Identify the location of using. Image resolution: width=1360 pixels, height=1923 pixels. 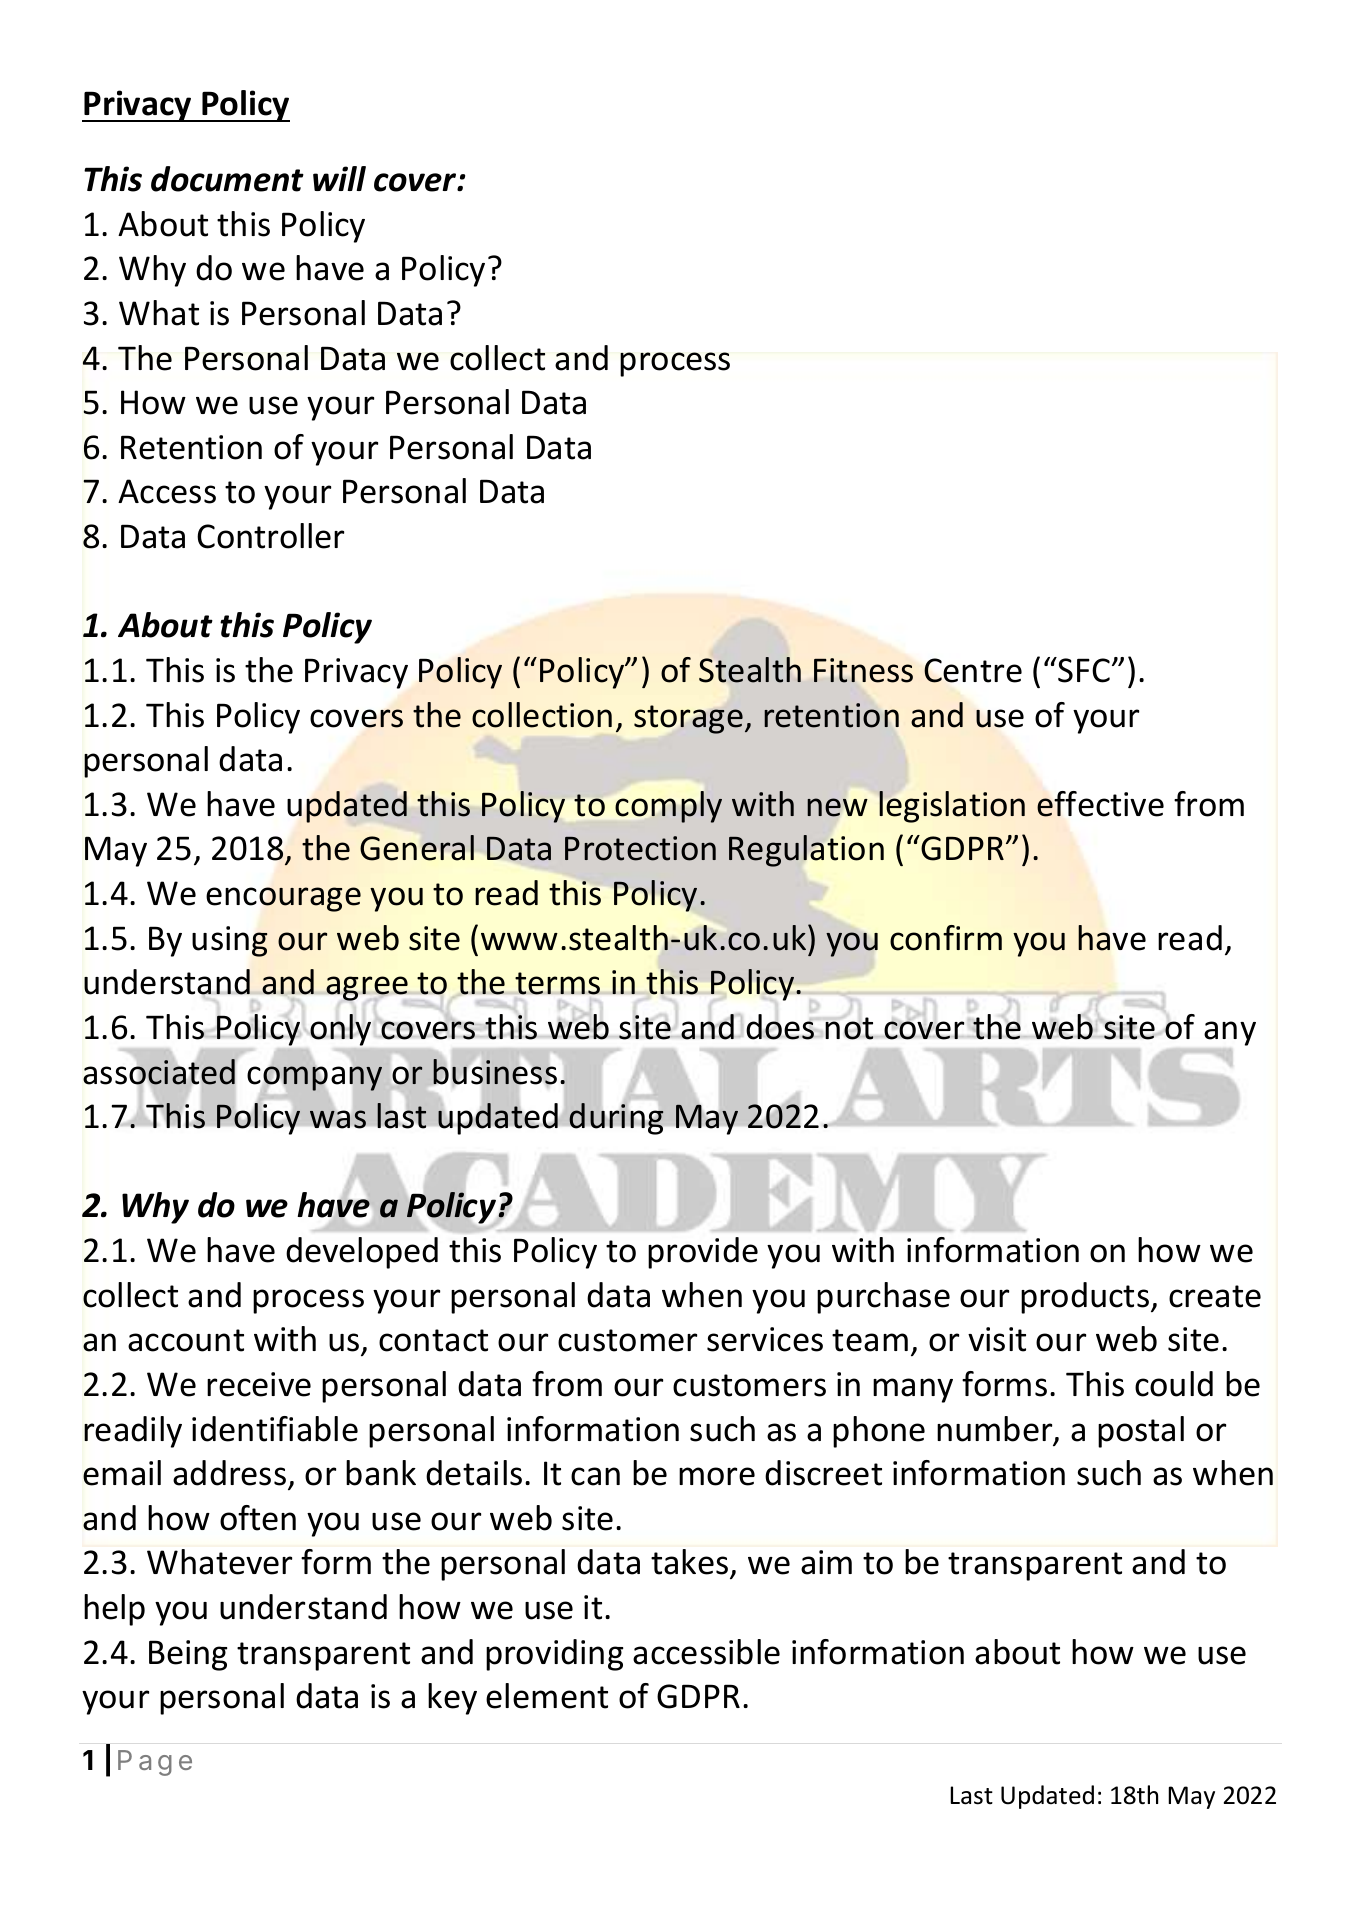
(230, 941).
